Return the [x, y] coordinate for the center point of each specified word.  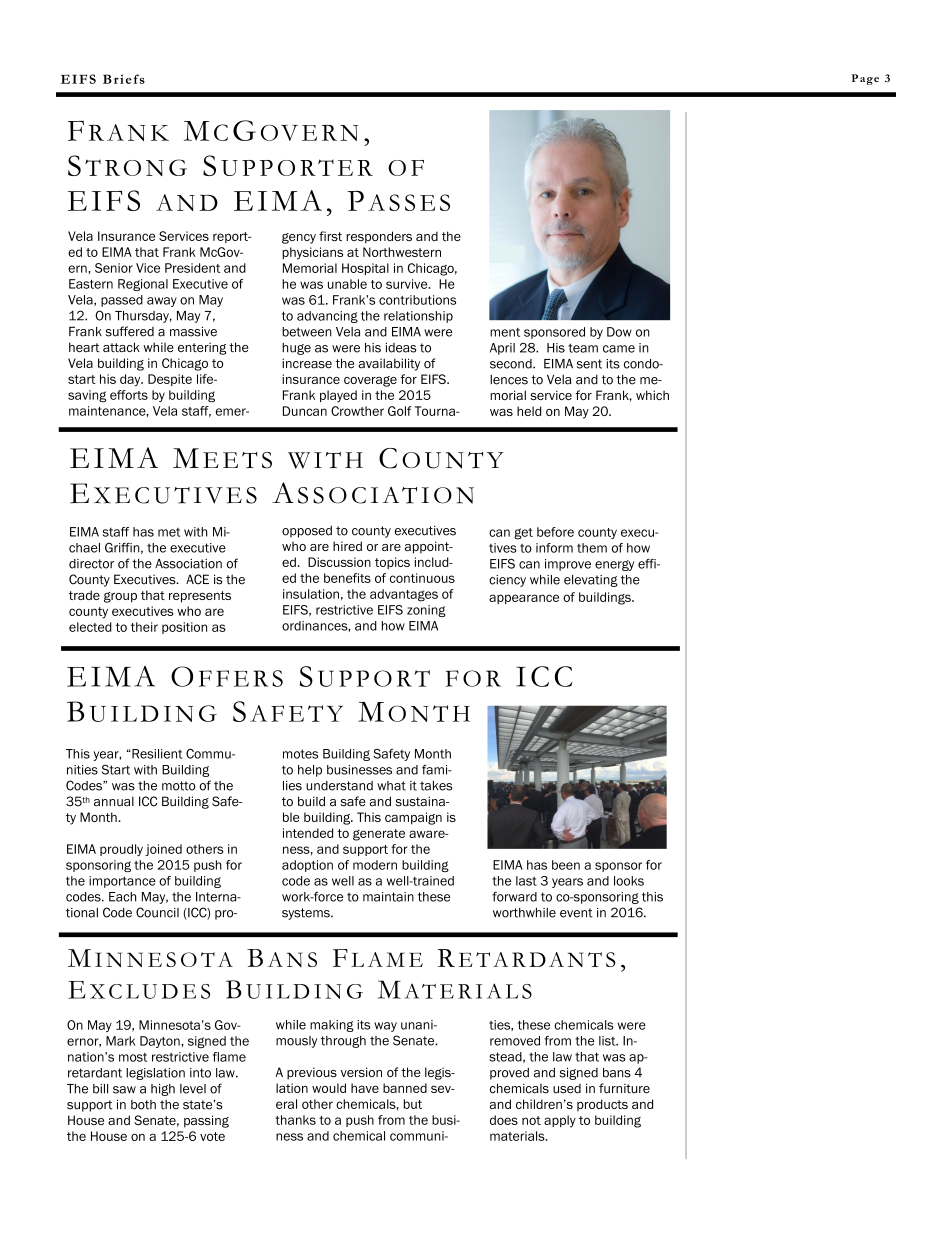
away [162, 302]
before [555, 532]
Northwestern [402, 252]
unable [347, 284]
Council [157, 912]
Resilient [156, 754]
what [391, 786]
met [169, 532]
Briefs [124, 79]
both [143, 1105]
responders [379, 237]
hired [347, 546]
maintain [388, 897]
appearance [524, 599]
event [576, 913]
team [583, 348]
